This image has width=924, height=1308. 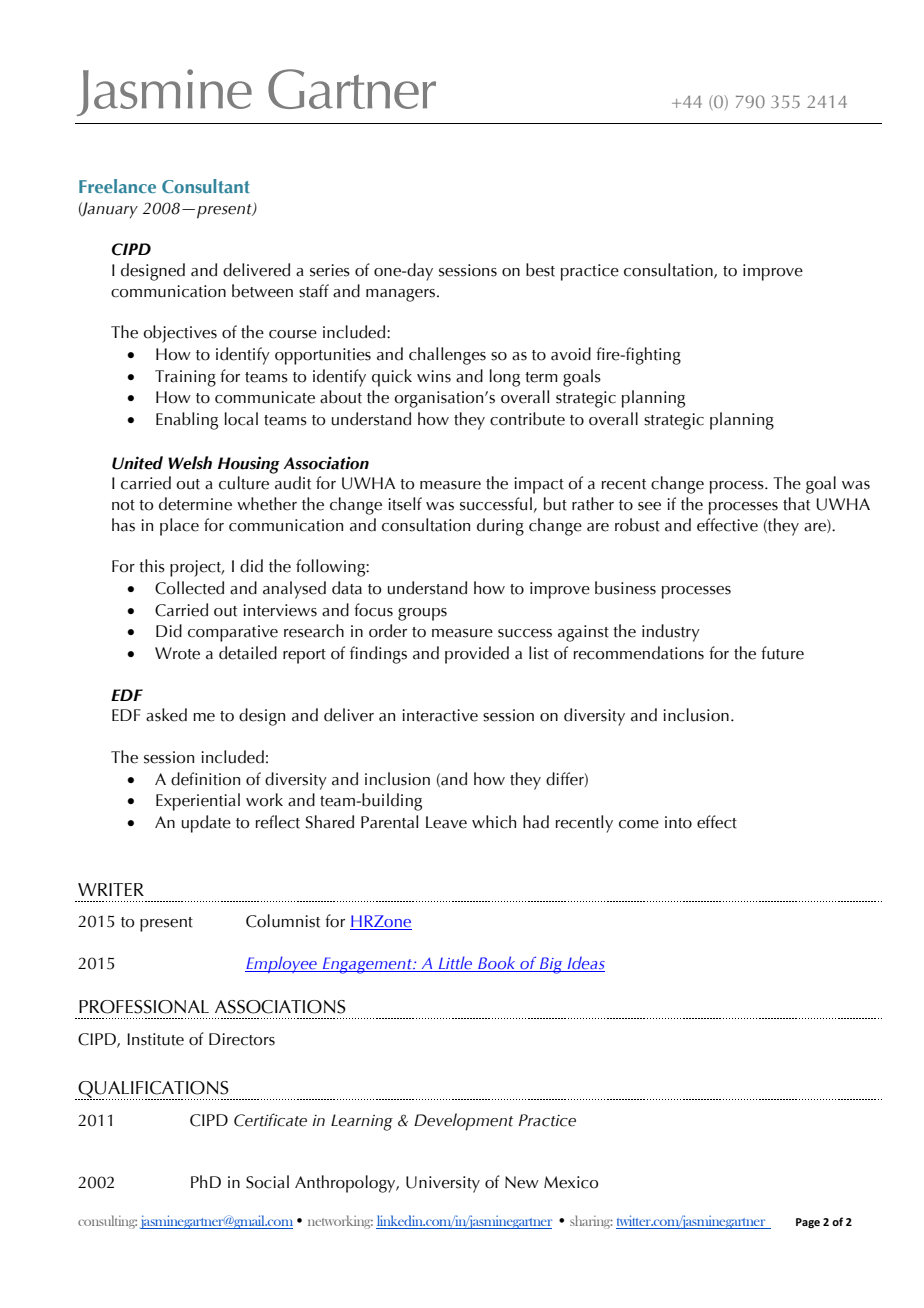 I want to click on avoid, so click(x=571, y=354).
